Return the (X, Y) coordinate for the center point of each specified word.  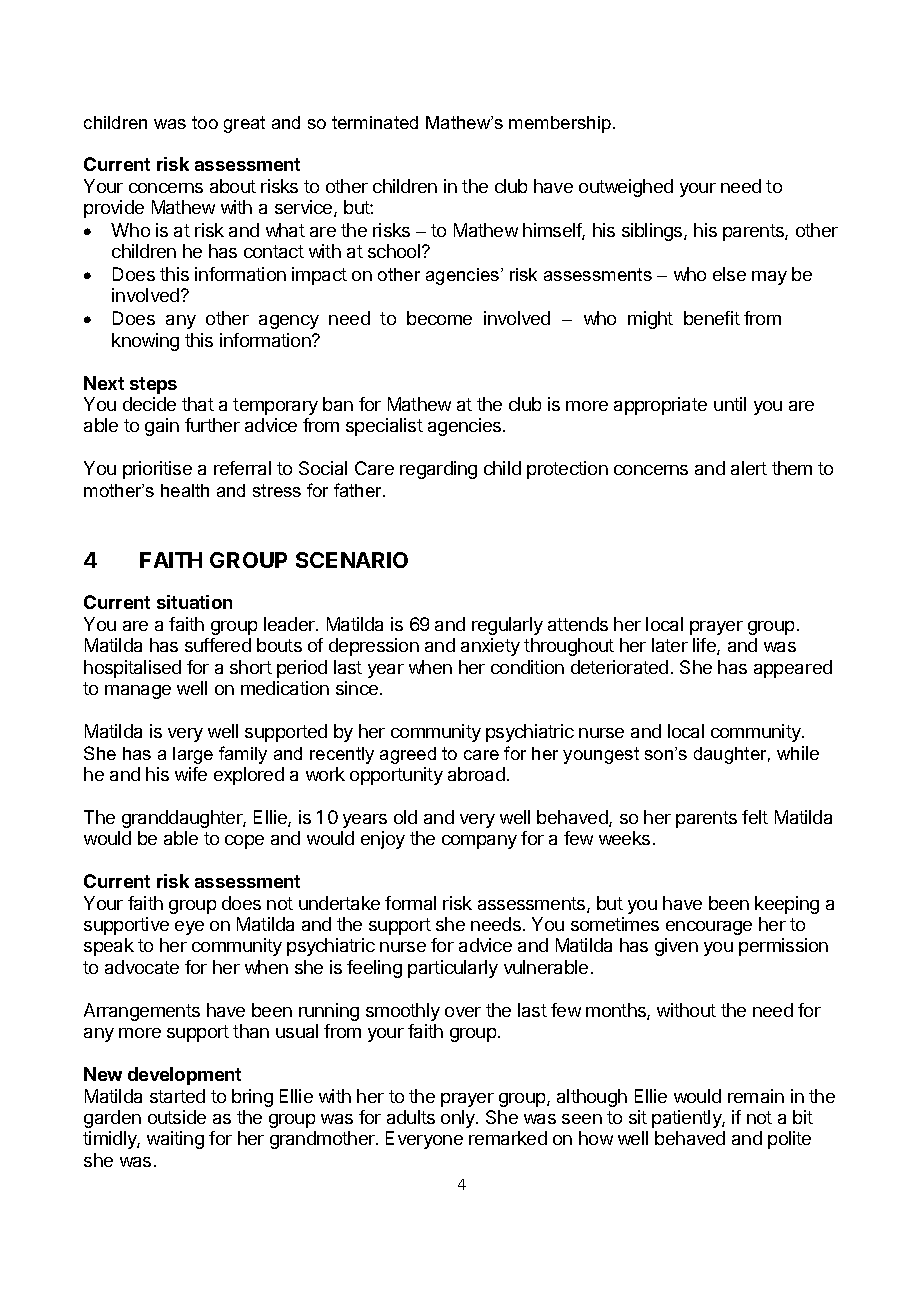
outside (177, 1117)
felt (755, 817)
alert (749, 468)
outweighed (626, 188)
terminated (375, 122)
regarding (438, 470)
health (185, 490)
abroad (476, 774)
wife (191, 774)
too (205, 122)
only (459, 1119)
